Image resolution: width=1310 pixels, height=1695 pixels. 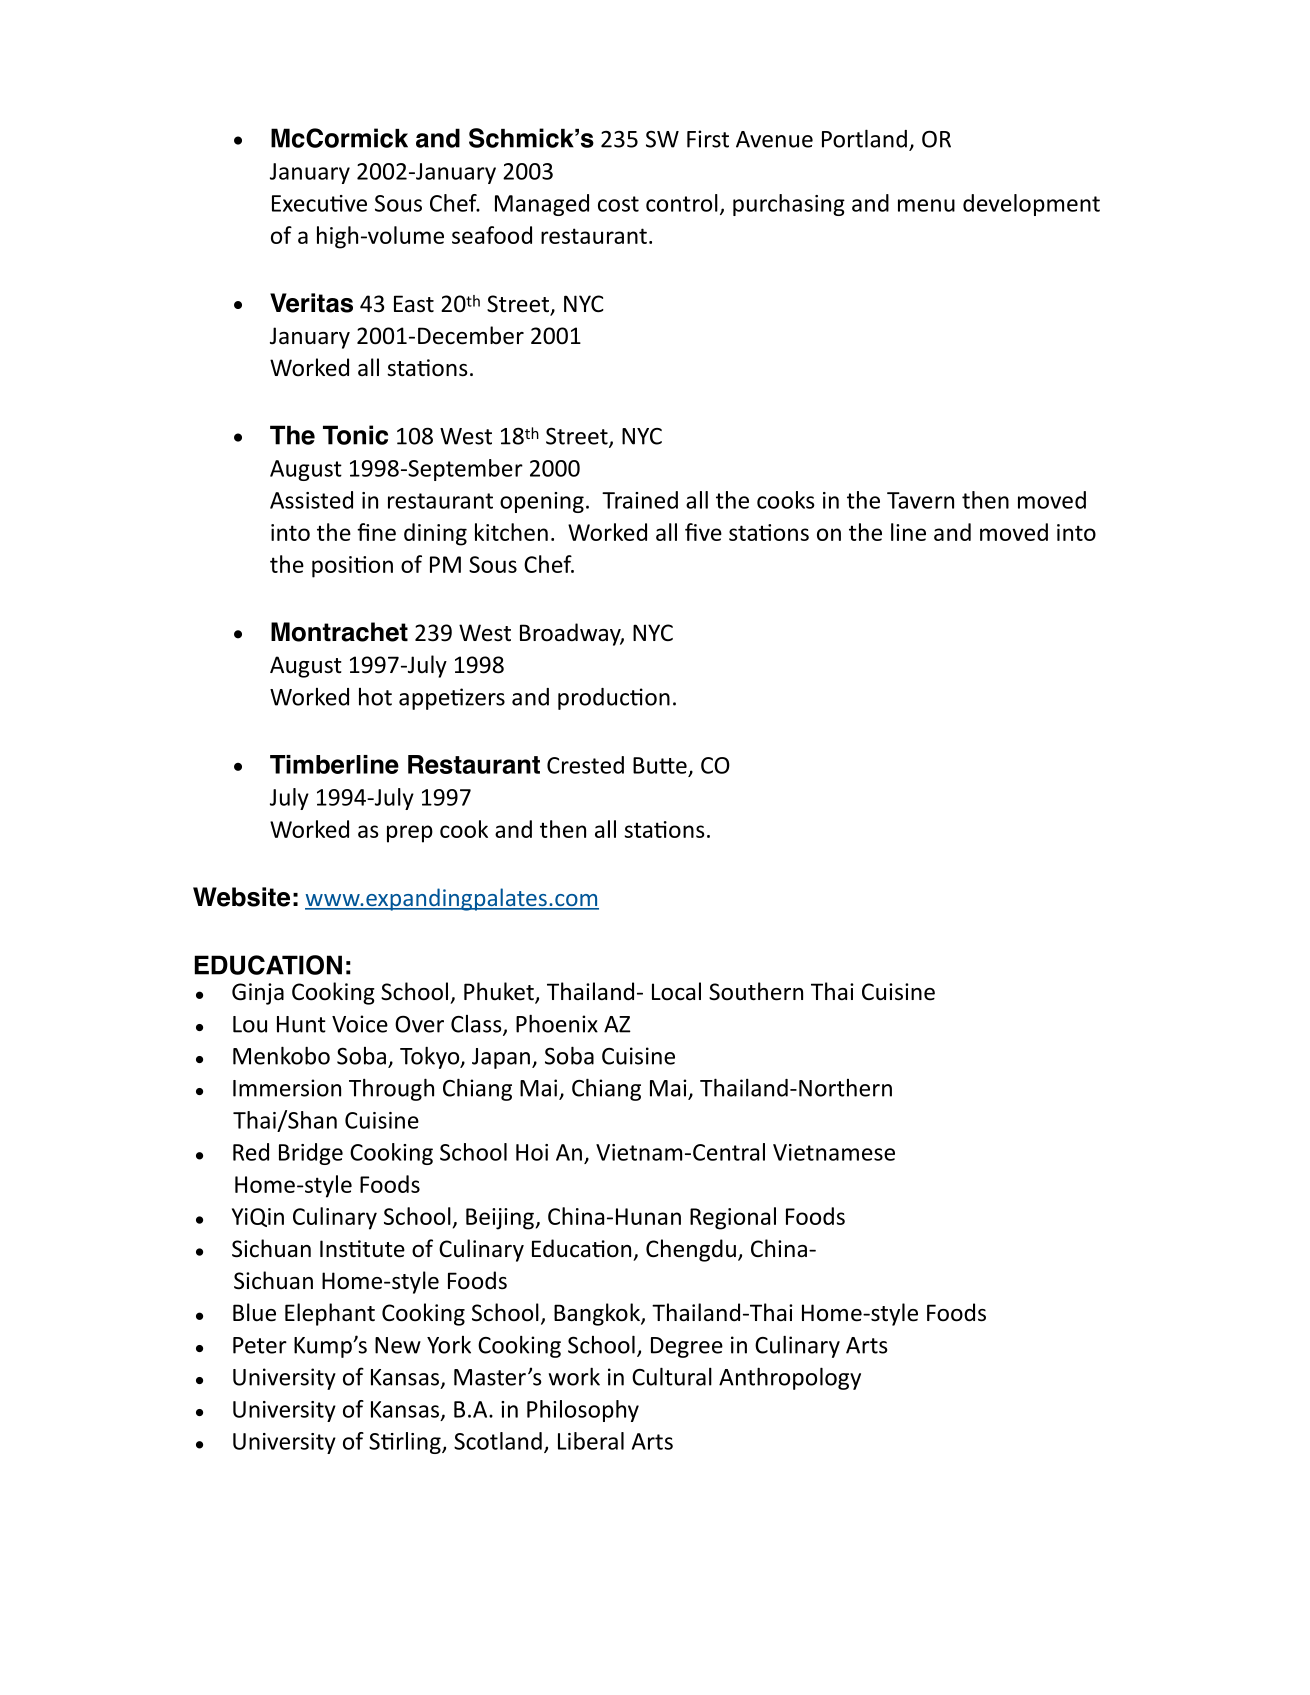 What do you see at coordinates (410, 834) in the document?
I see `prep` at bounding box center [410, 834].
